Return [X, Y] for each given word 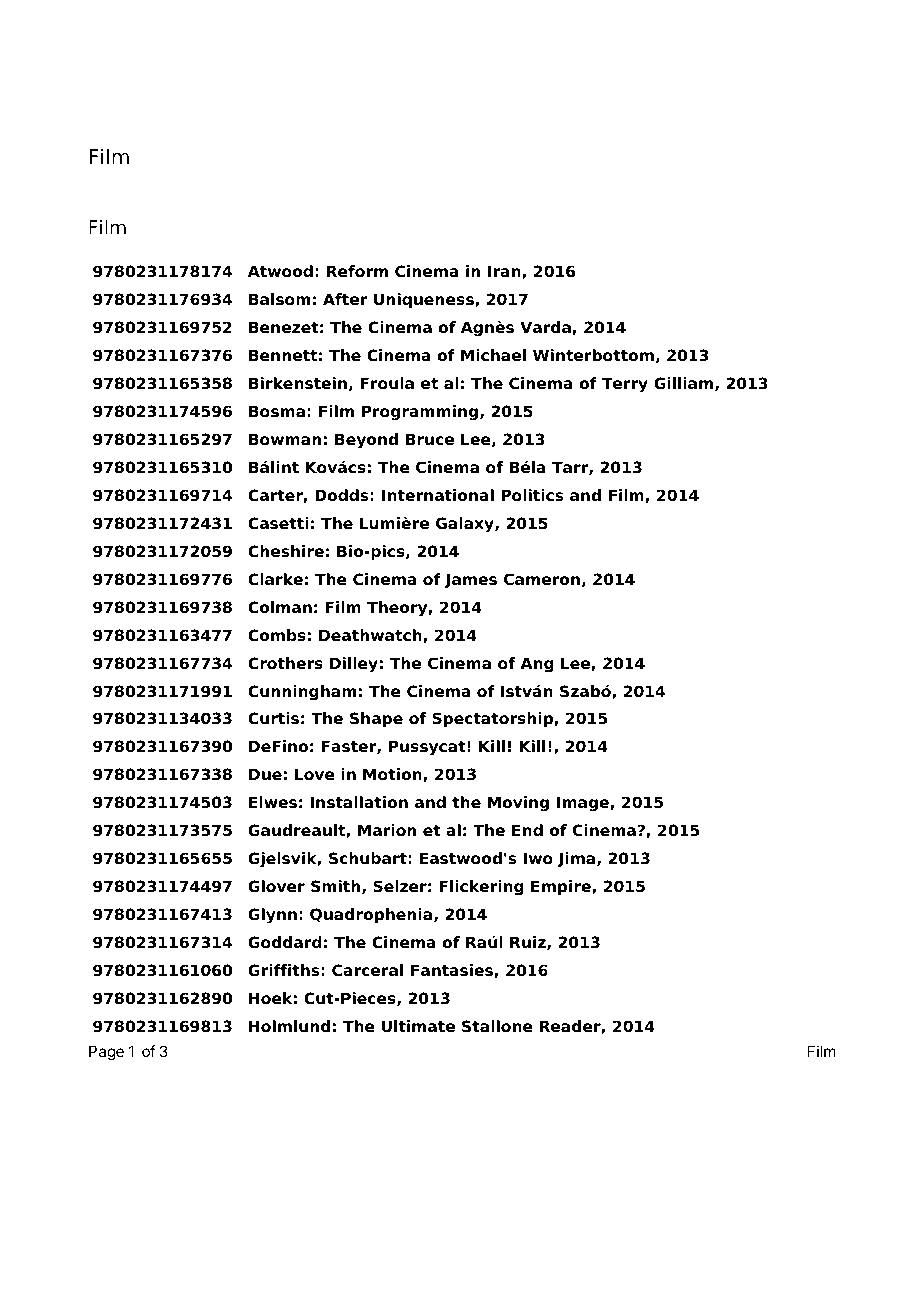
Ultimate [418, 1026]
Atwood [280, 271]
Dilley [354, 665]
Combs [277, 635]
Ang [537, 665]
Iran [505, 272]
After [345, 299]
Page [106, 1053]
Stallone [497, 1026]
